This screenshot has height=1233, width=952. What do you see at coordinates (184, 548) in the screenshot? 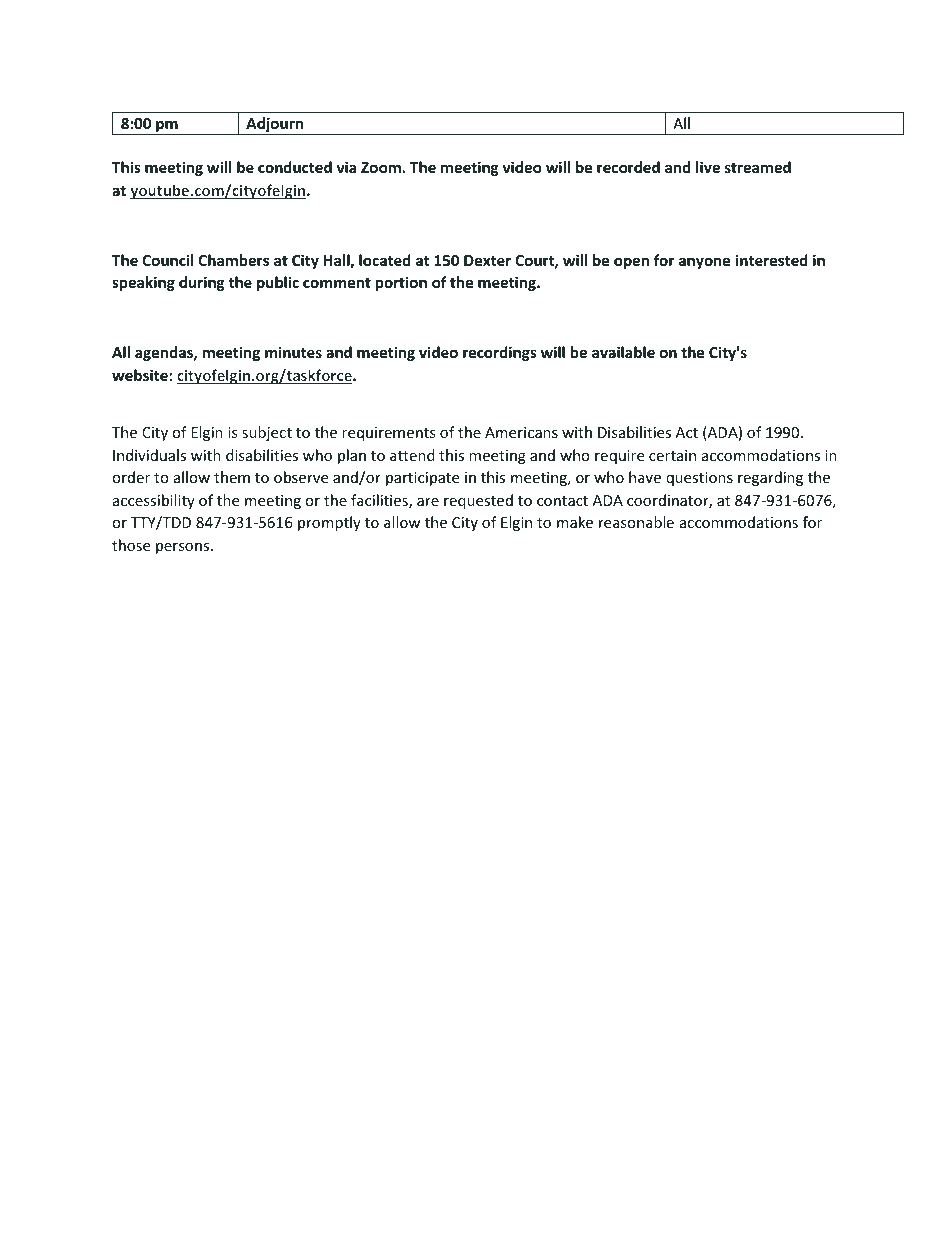
I see `persons` at bounding box center [184, 548].
